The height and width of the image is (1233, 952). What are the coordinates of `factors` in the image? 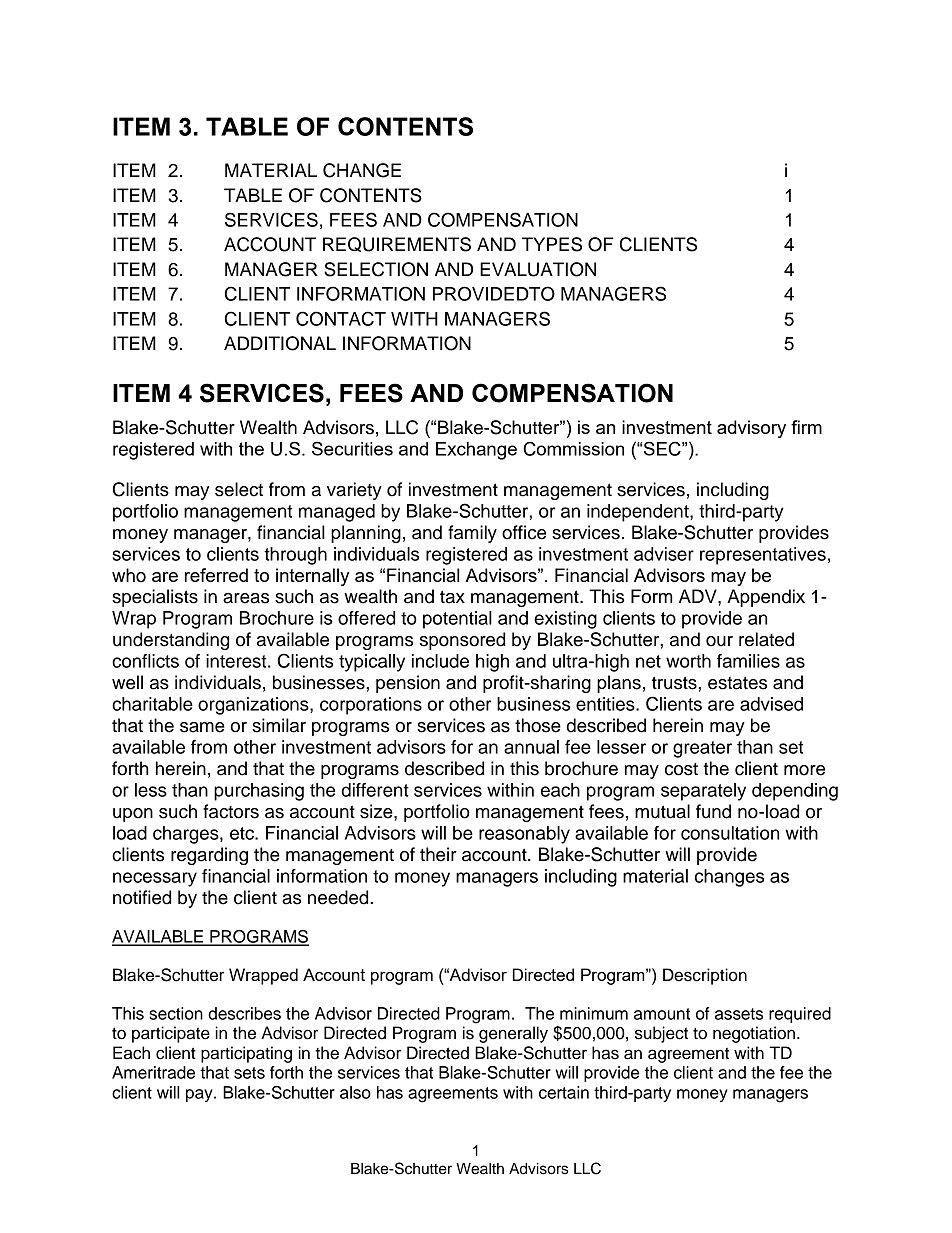 It's located at (231, 811).
